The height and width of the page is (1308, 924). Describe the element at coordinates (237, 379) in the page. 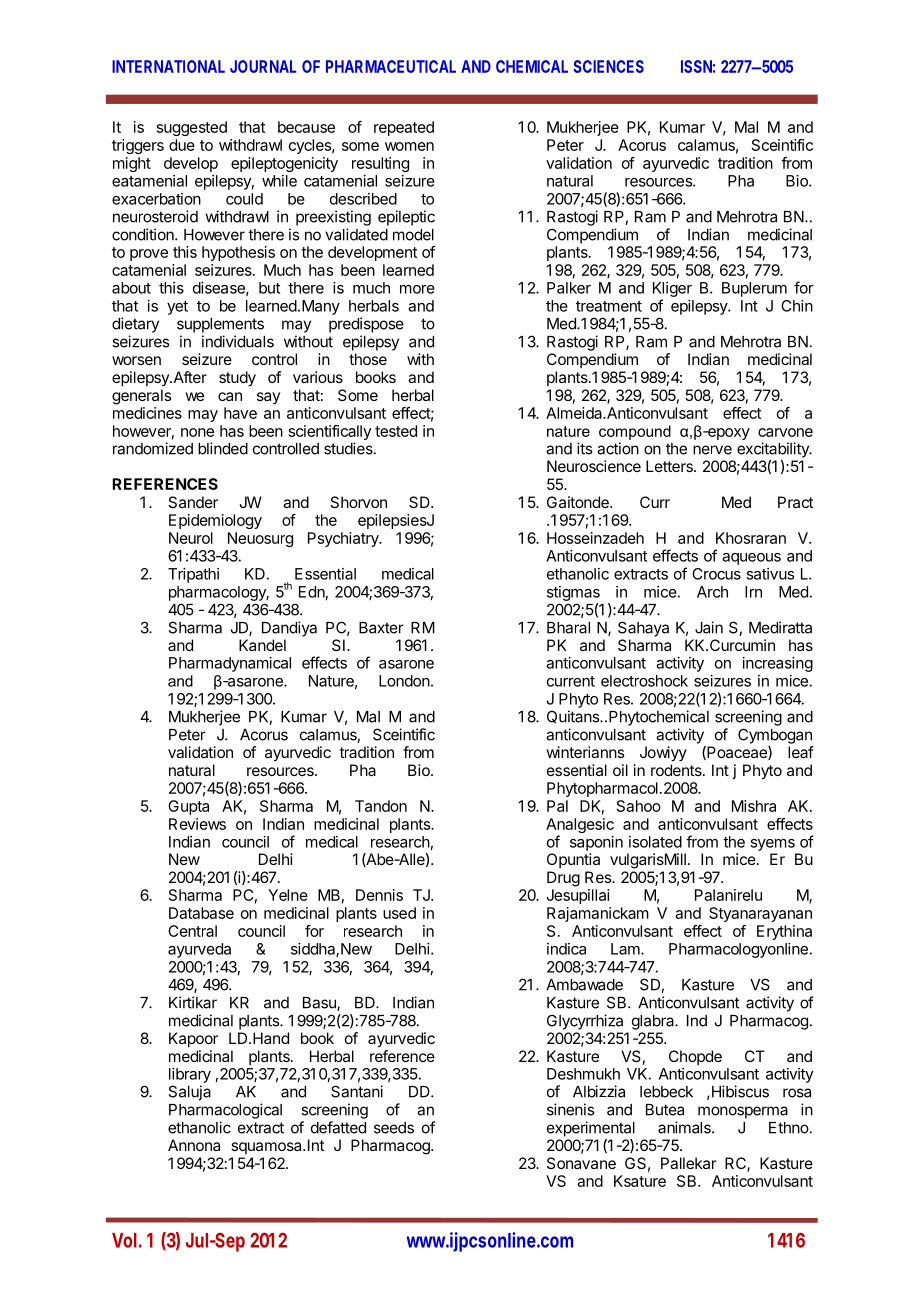

I see `study` at that location.
